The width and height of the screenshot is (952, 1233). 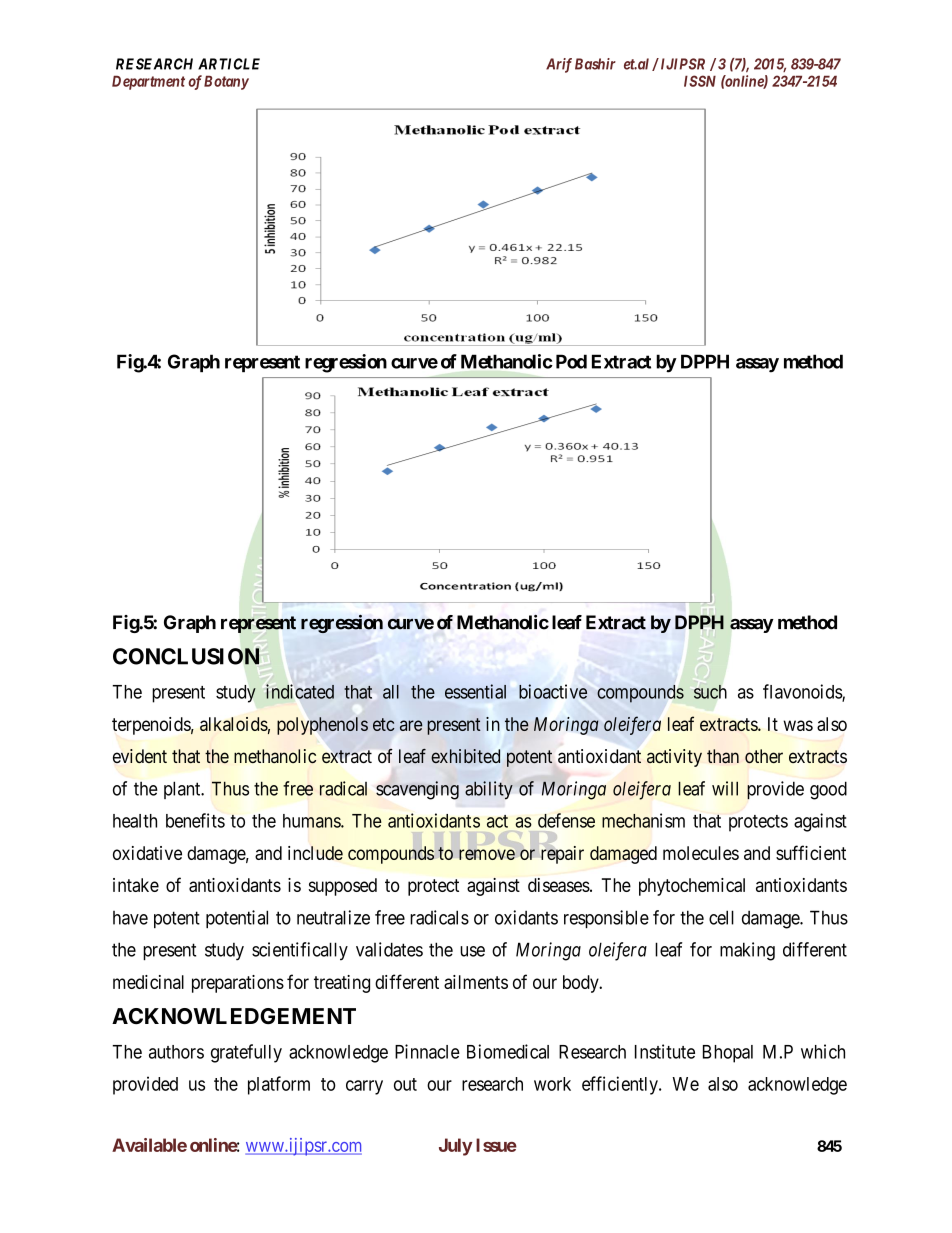 I want to click on Bashir, so click(x=595, y=64).
